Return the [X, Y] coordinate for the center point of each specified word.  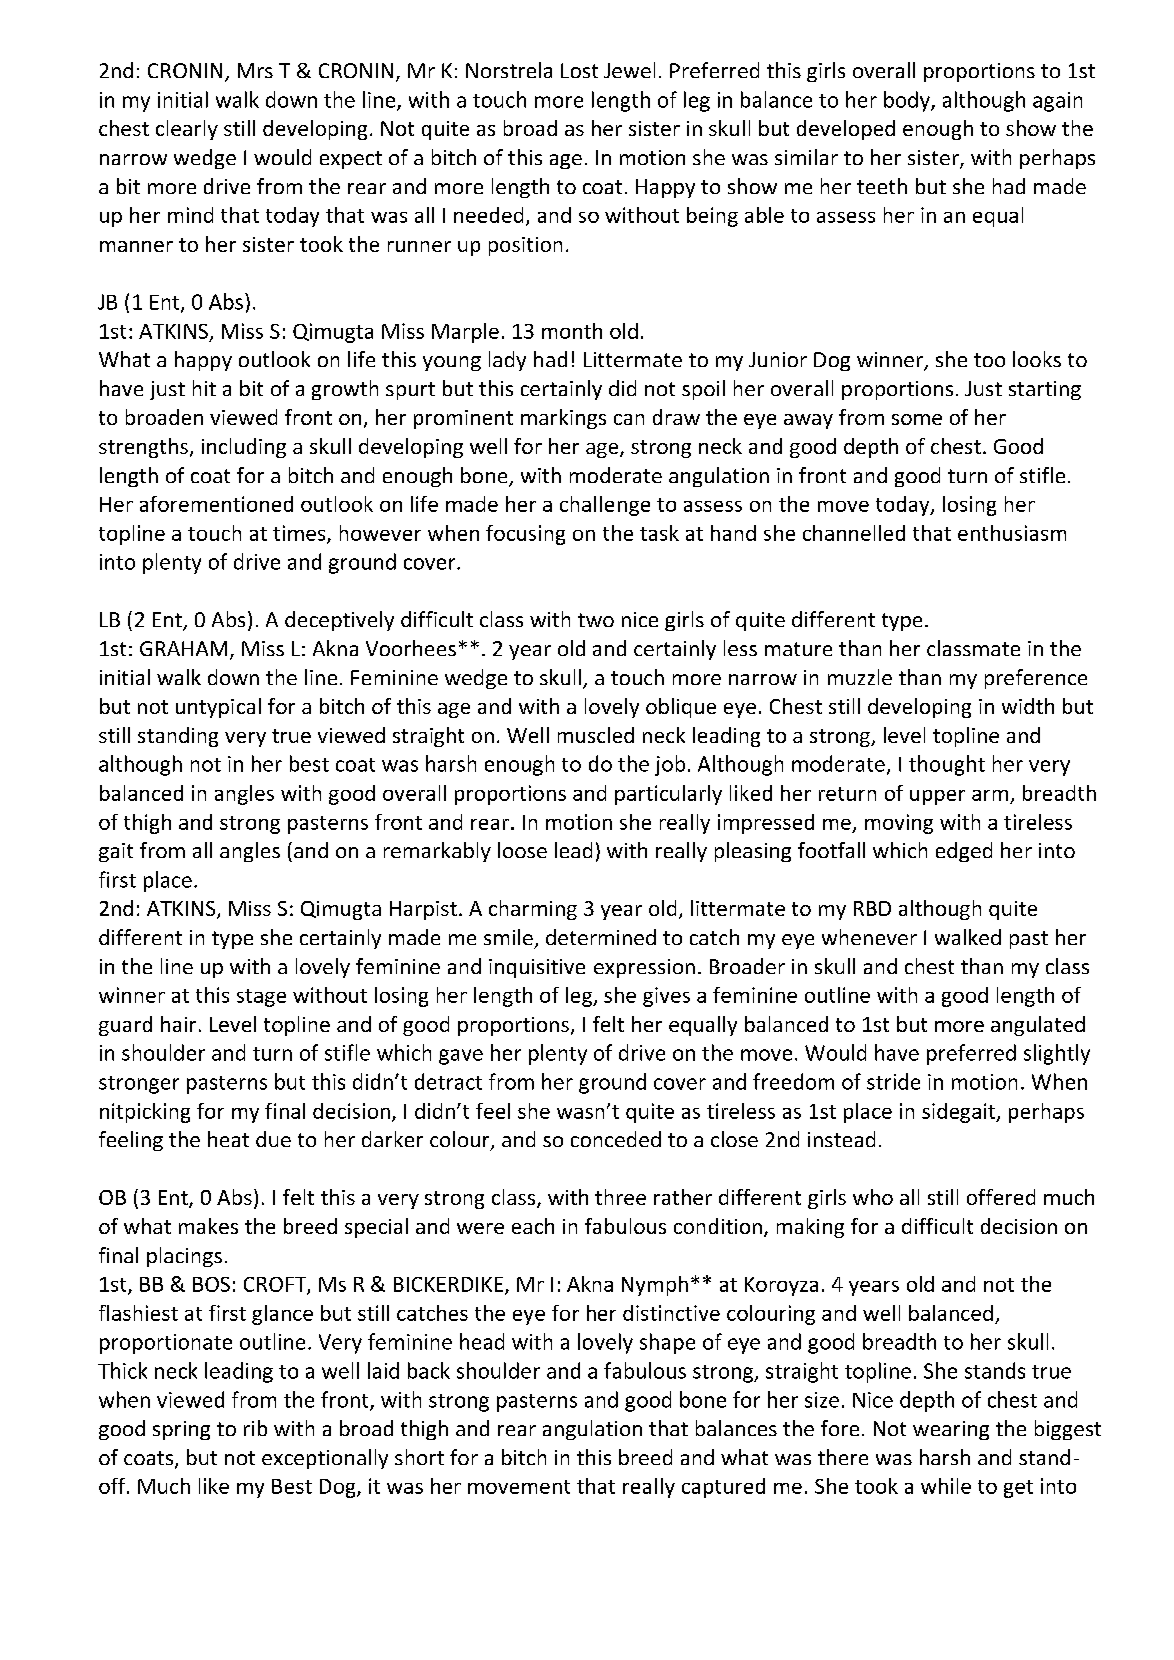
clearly [187, 130]
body [908, 101]
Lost [579, 70]
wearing [951, 1430]
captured [723, 1488]
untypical [218, 708]
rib [255, 1428]
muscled [596, 735]
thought [947, 765]
